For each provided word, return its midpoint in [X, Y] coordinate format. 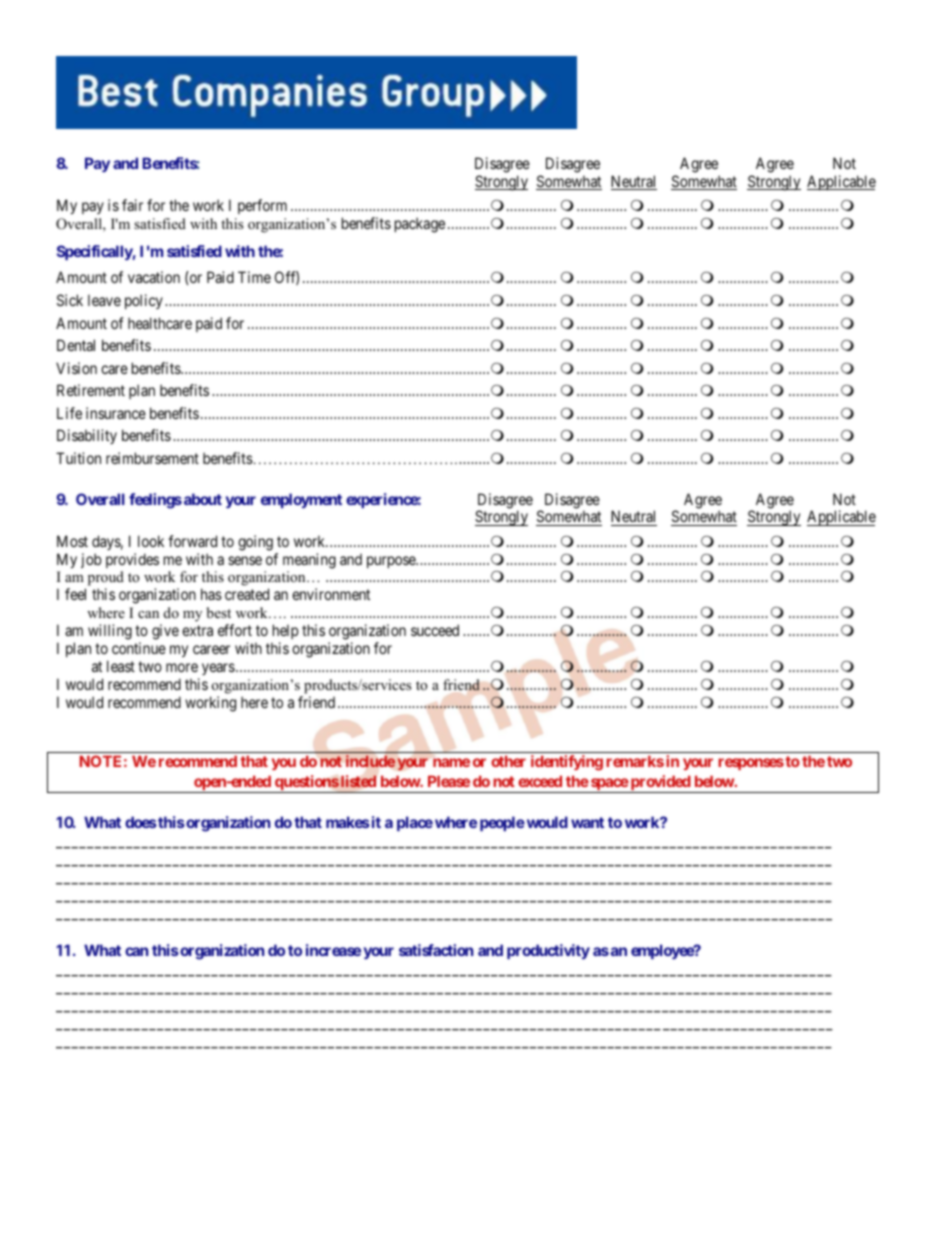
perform [262, 206]
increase [333, 950]
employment [301, 500]
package [420, 225]
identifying [567, 763]
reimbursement [152, 458]
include [370, 761]
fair [132, 205]
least [121, 666]
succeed [435, 630]
